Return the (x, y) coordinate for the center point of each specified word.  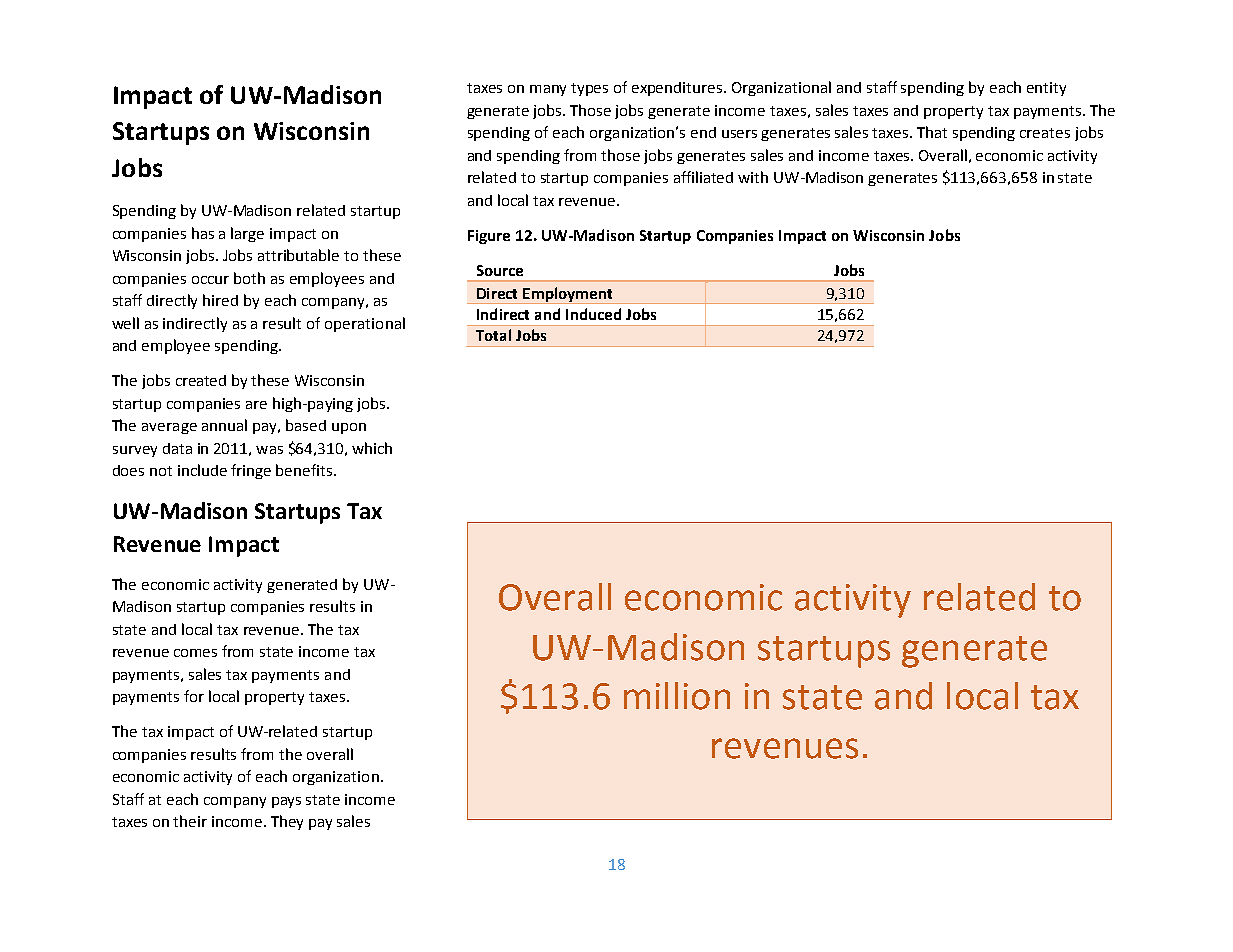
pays (286, 802)
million (677, 696)
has (203, 233)
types (589, 89)
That (932, 132)
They (287, 822)
